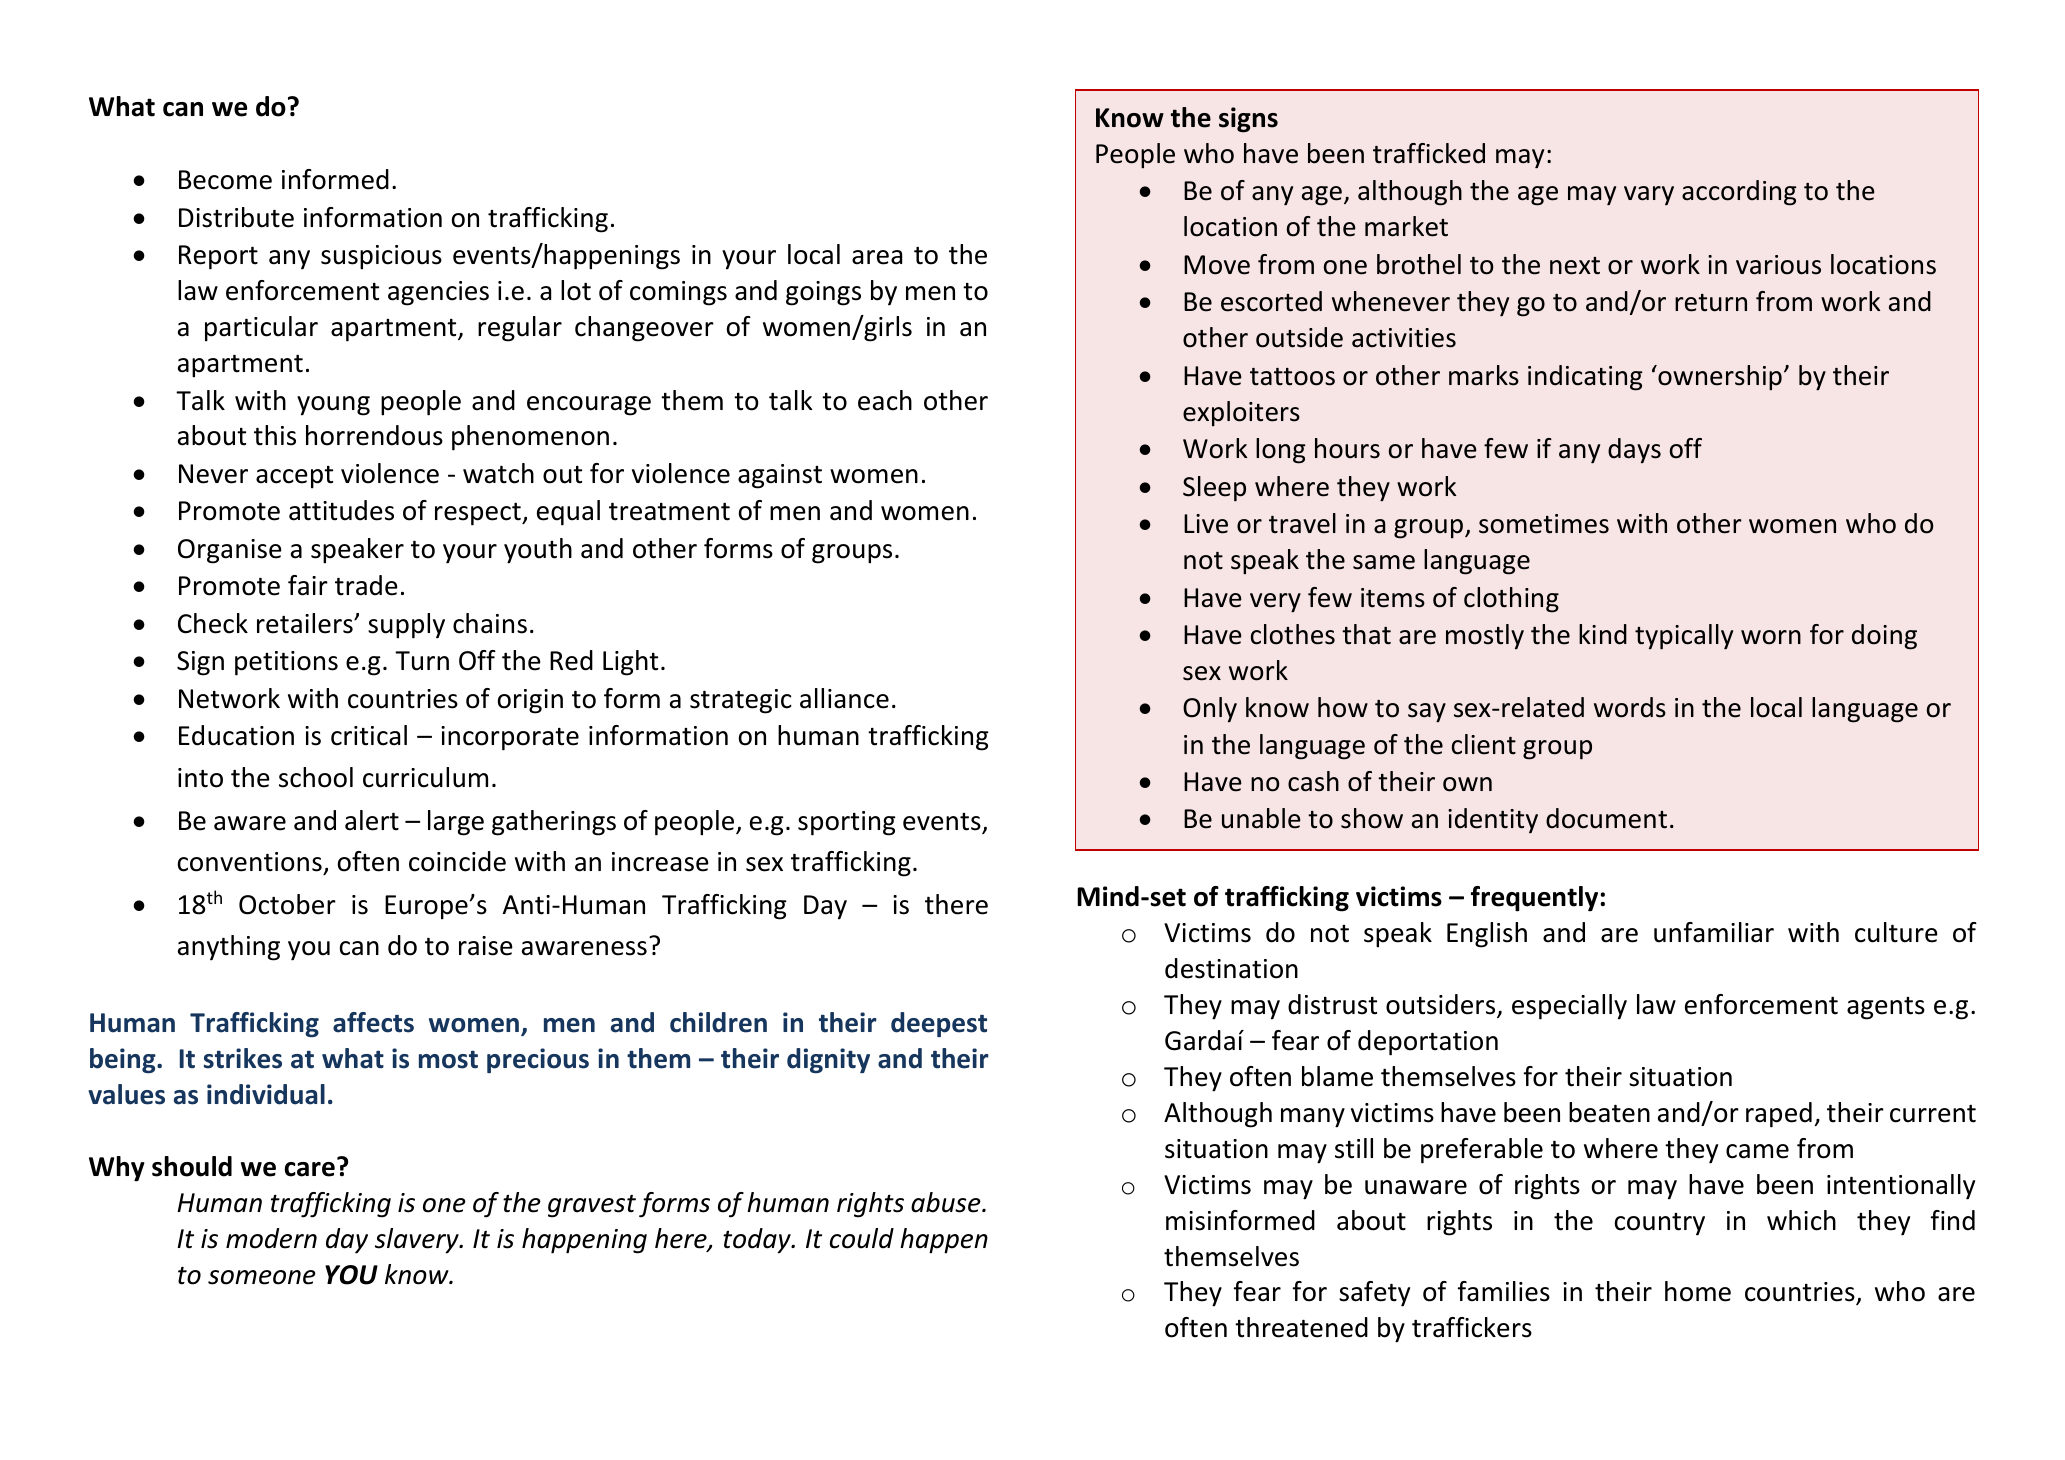 This screenshot has width=2065, height=1460. I want to click on affects, so click(373, 1022).
